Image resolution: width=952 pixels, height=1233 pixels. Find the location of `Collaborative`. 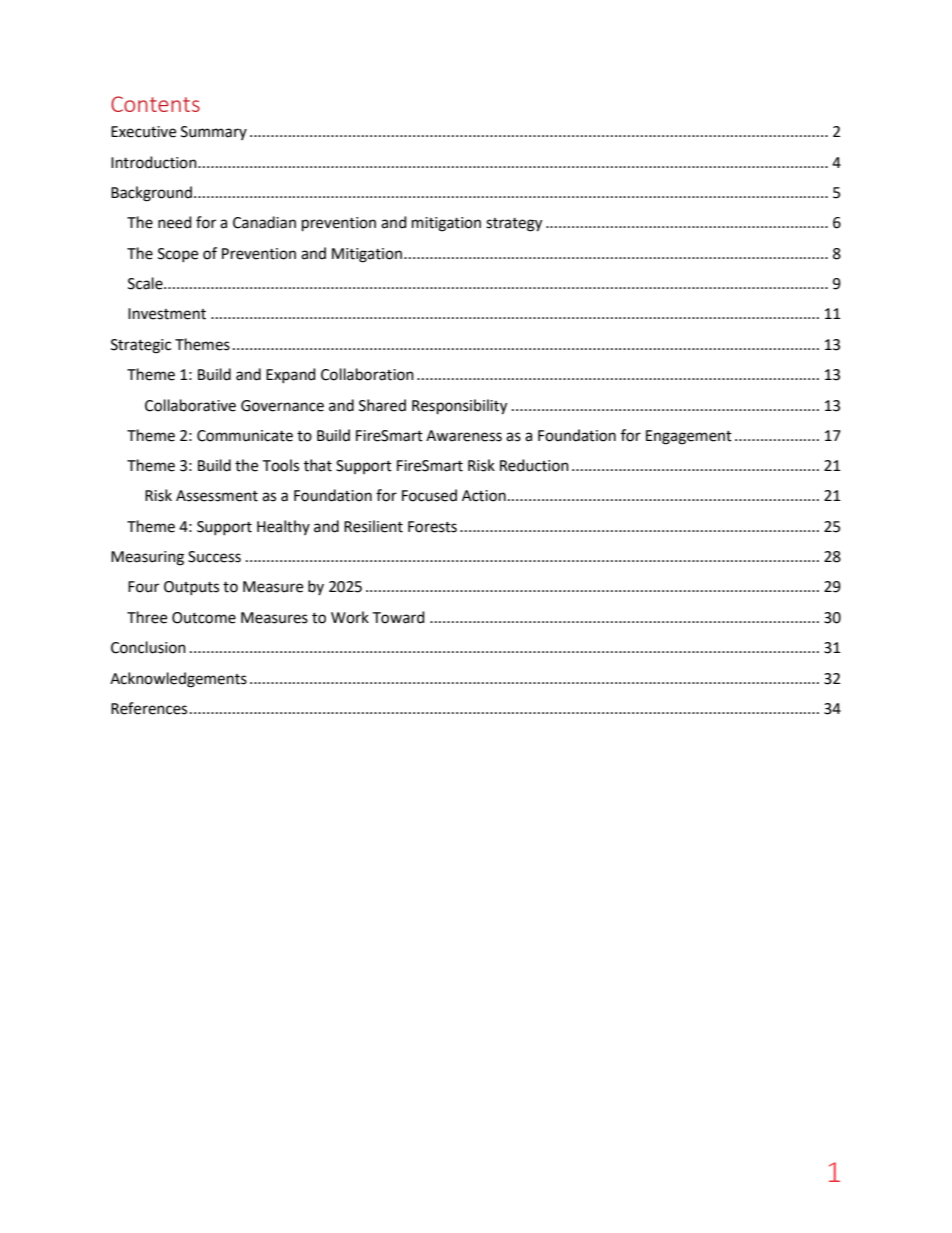

Collaborative is located at coordinates (190, 405).
